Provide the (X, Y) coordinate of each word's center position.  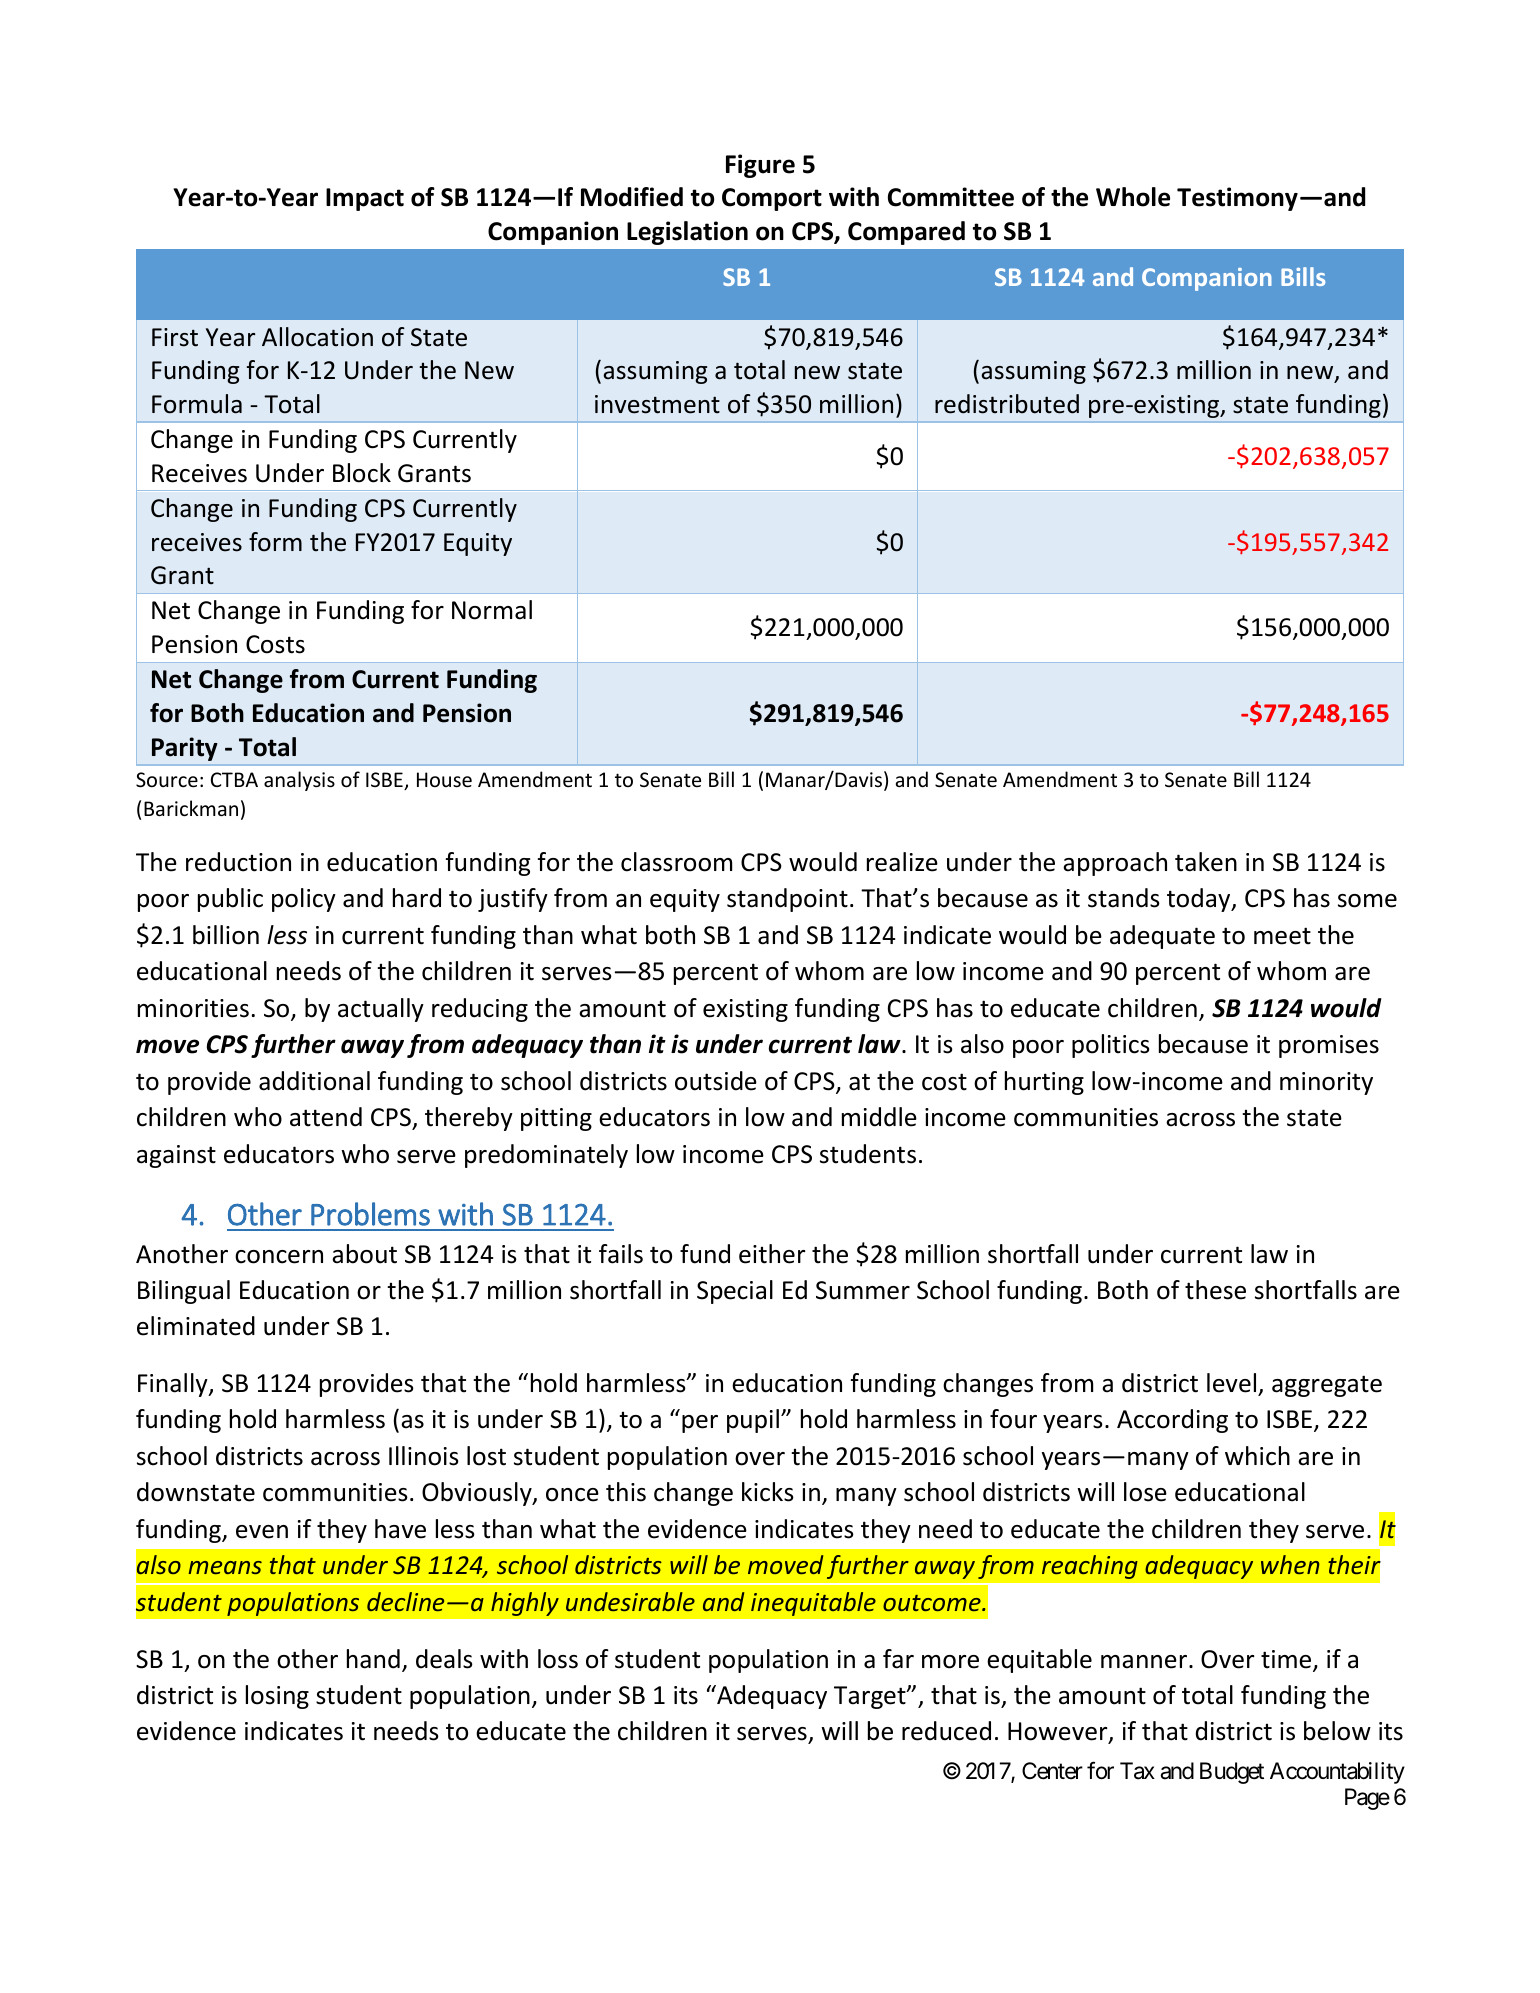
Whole (1133, 197)
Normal (492, 610)
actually (381, 1010)
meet (1282, 936)
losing (277, 1697)
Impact (365, 199)
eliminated (196, 1326)
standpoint (787, 900)
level (1231, 1383)
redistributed (1007, 404)
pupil (753, 1421)
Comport (772, 199)
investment (657, 404)
